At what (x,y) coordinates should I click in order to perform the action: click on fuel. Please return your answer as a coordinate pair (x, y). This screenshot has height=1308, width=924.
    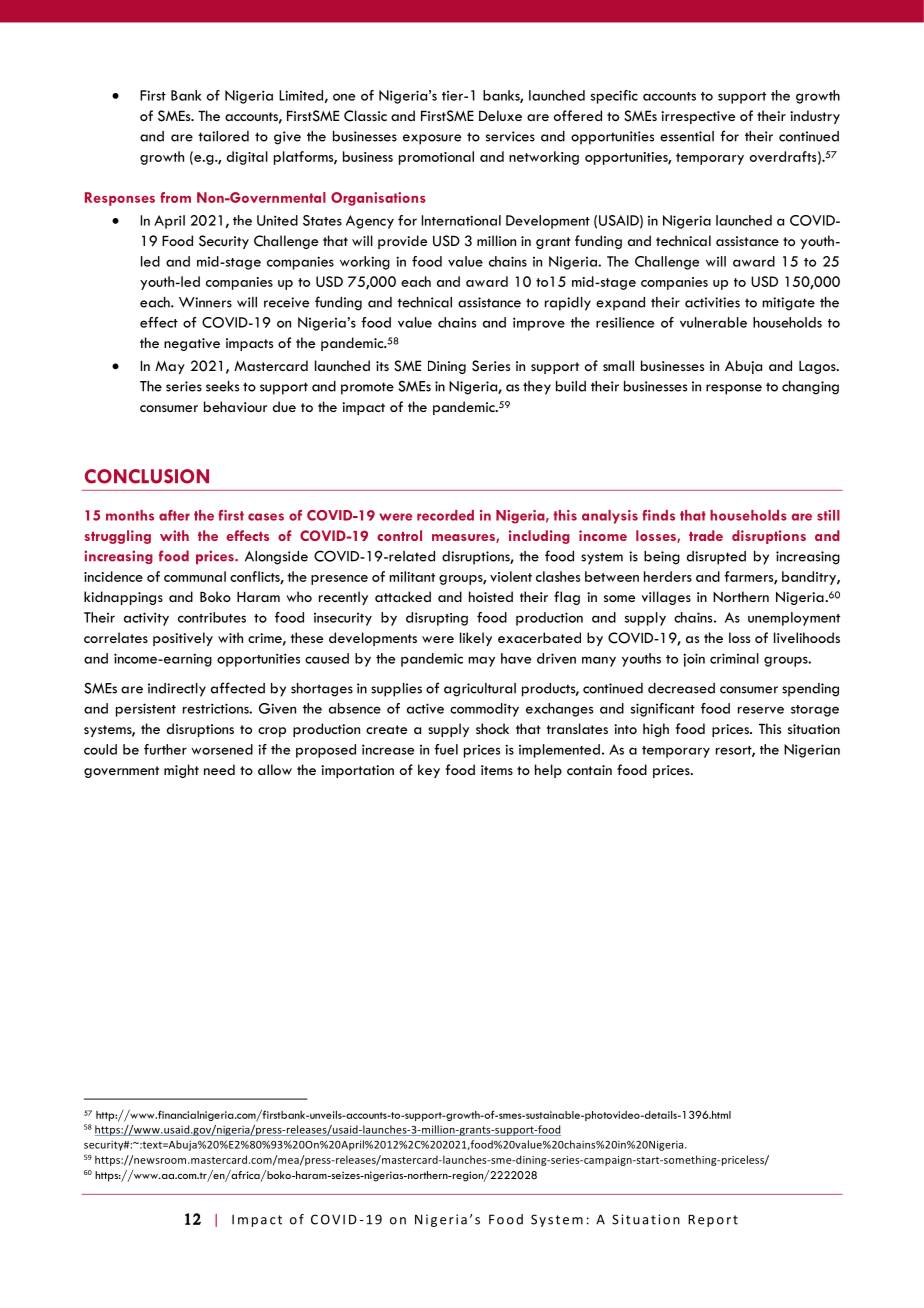
    Looking at the image, I should click on (446, 749).
